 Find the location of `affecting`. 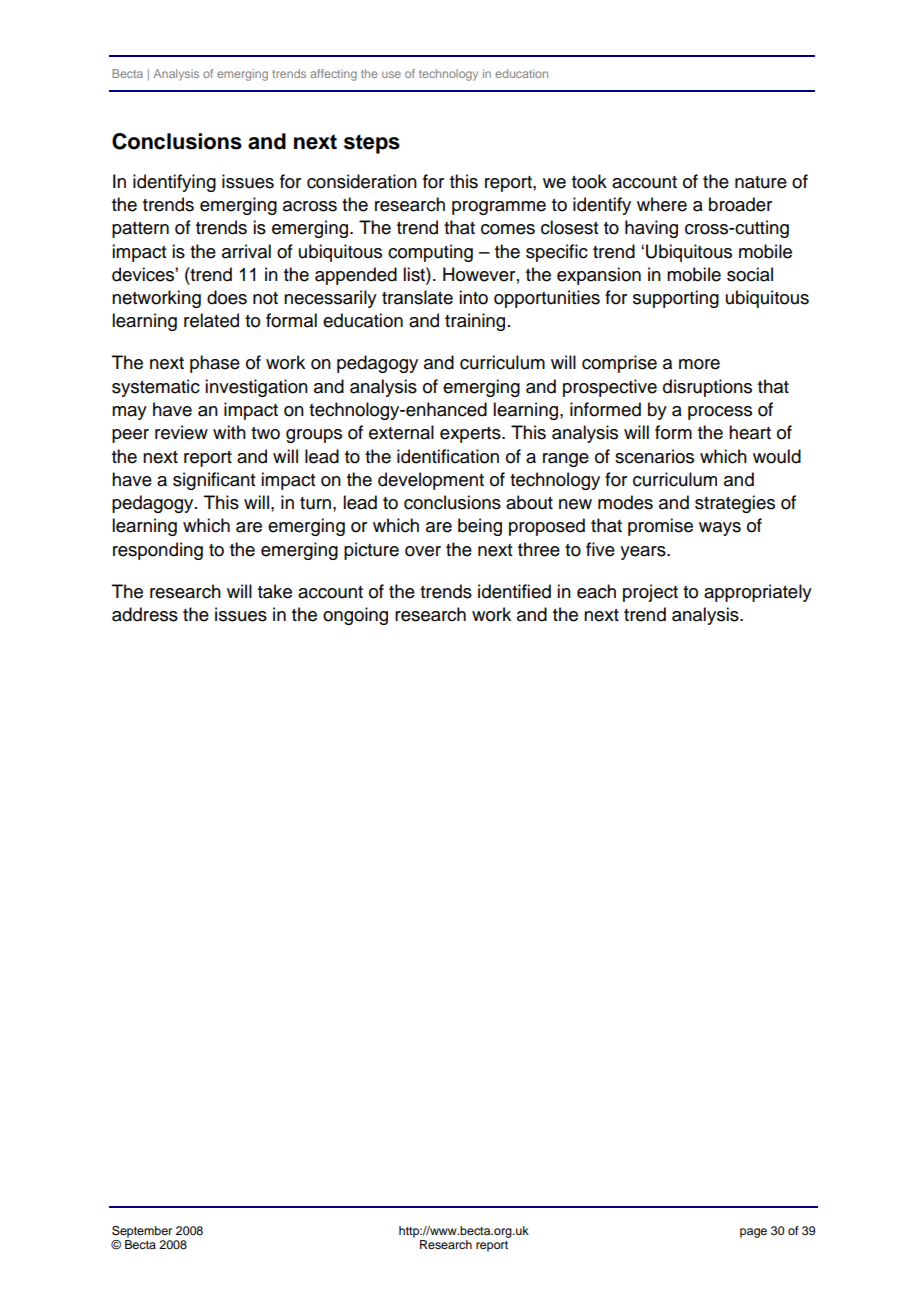

affecting is located at coordinates (333, 75).
